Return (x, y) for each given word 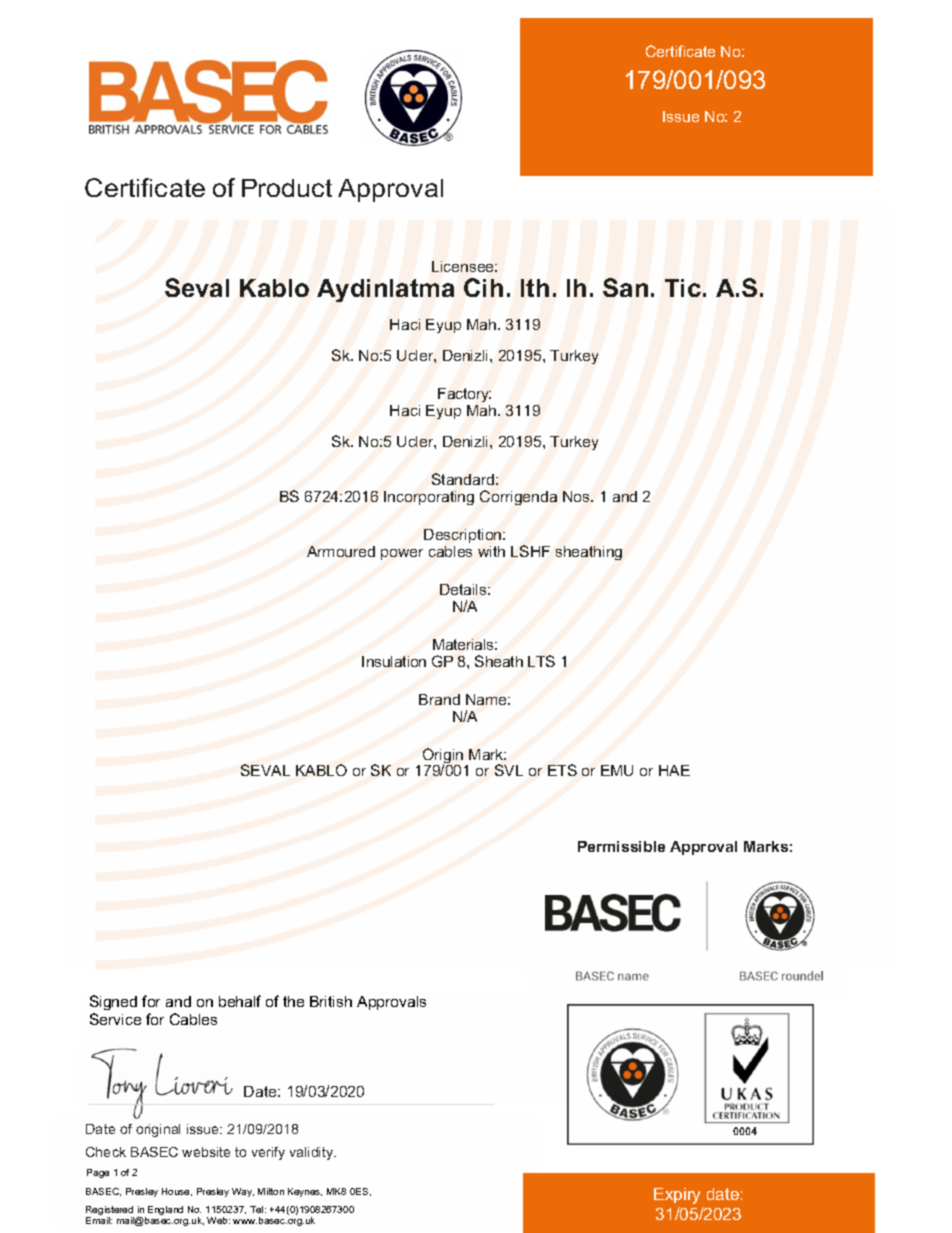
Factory (464, 397)
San (625, 287)
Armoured (341, 551)
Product (287, 188)
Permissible (621, 846)
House (177, 1192)
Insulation (394, 661)
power (402, 554)
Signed (113, 1002)
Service (115, 1019)
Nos (577, 496)
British (331, 1001)
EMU (617, 770)
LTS (541, 661)
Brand (439, 699)
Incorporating (429, 498)
